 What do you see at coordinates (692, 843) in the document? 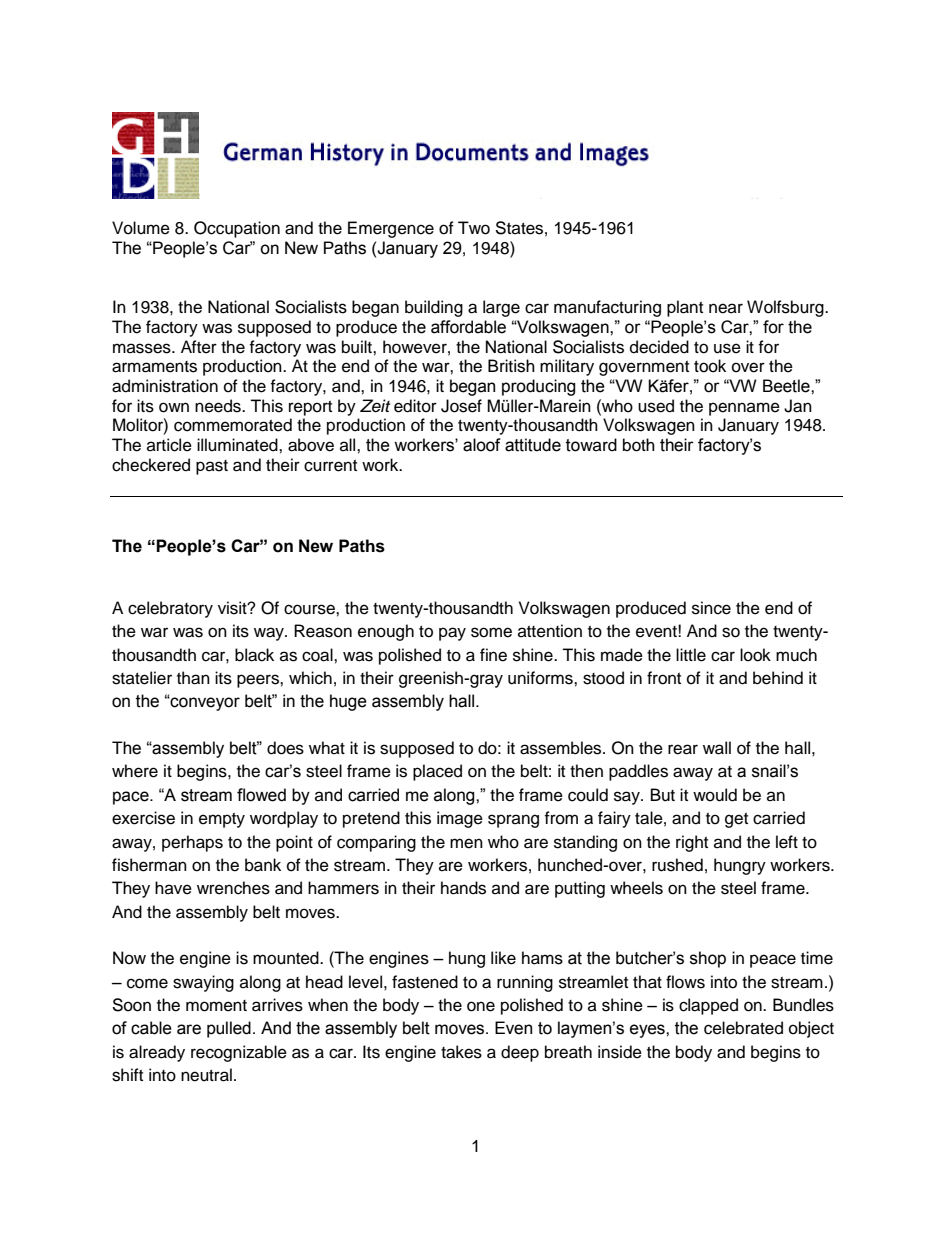
I see `right` at bounding box center [692, 843].
